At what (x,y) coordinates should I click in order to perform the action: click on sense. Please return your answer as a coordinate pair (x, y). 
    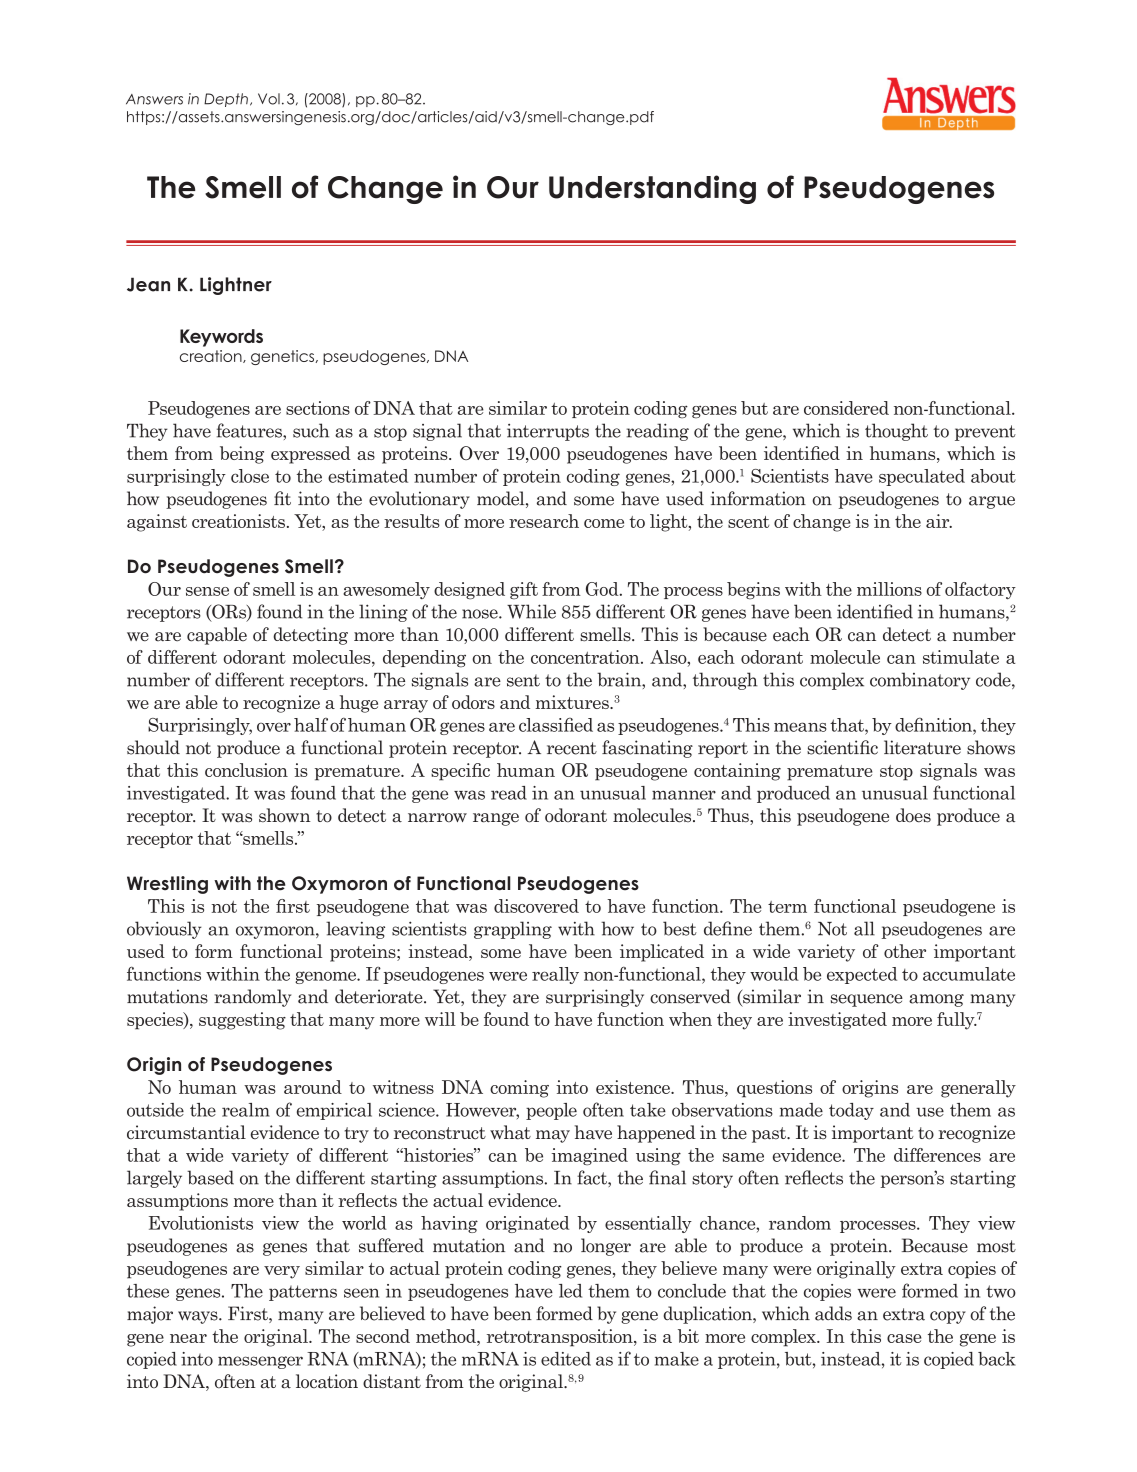
    Looking at the image, I should click on (207, 591).
